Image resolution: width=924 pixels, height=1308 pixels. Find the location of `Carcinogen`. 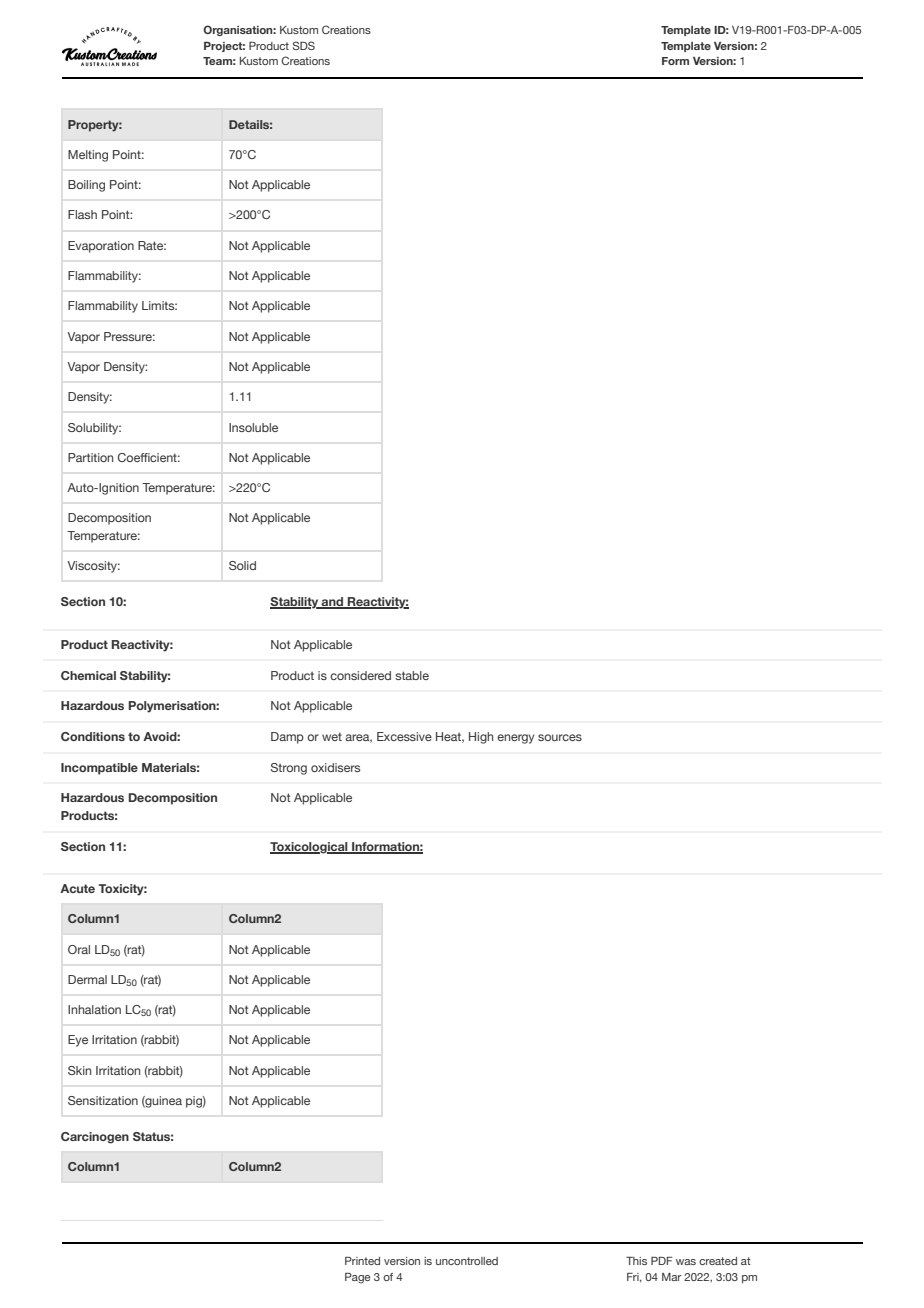

Carcinogen is located at coordinates (95, 1138).
